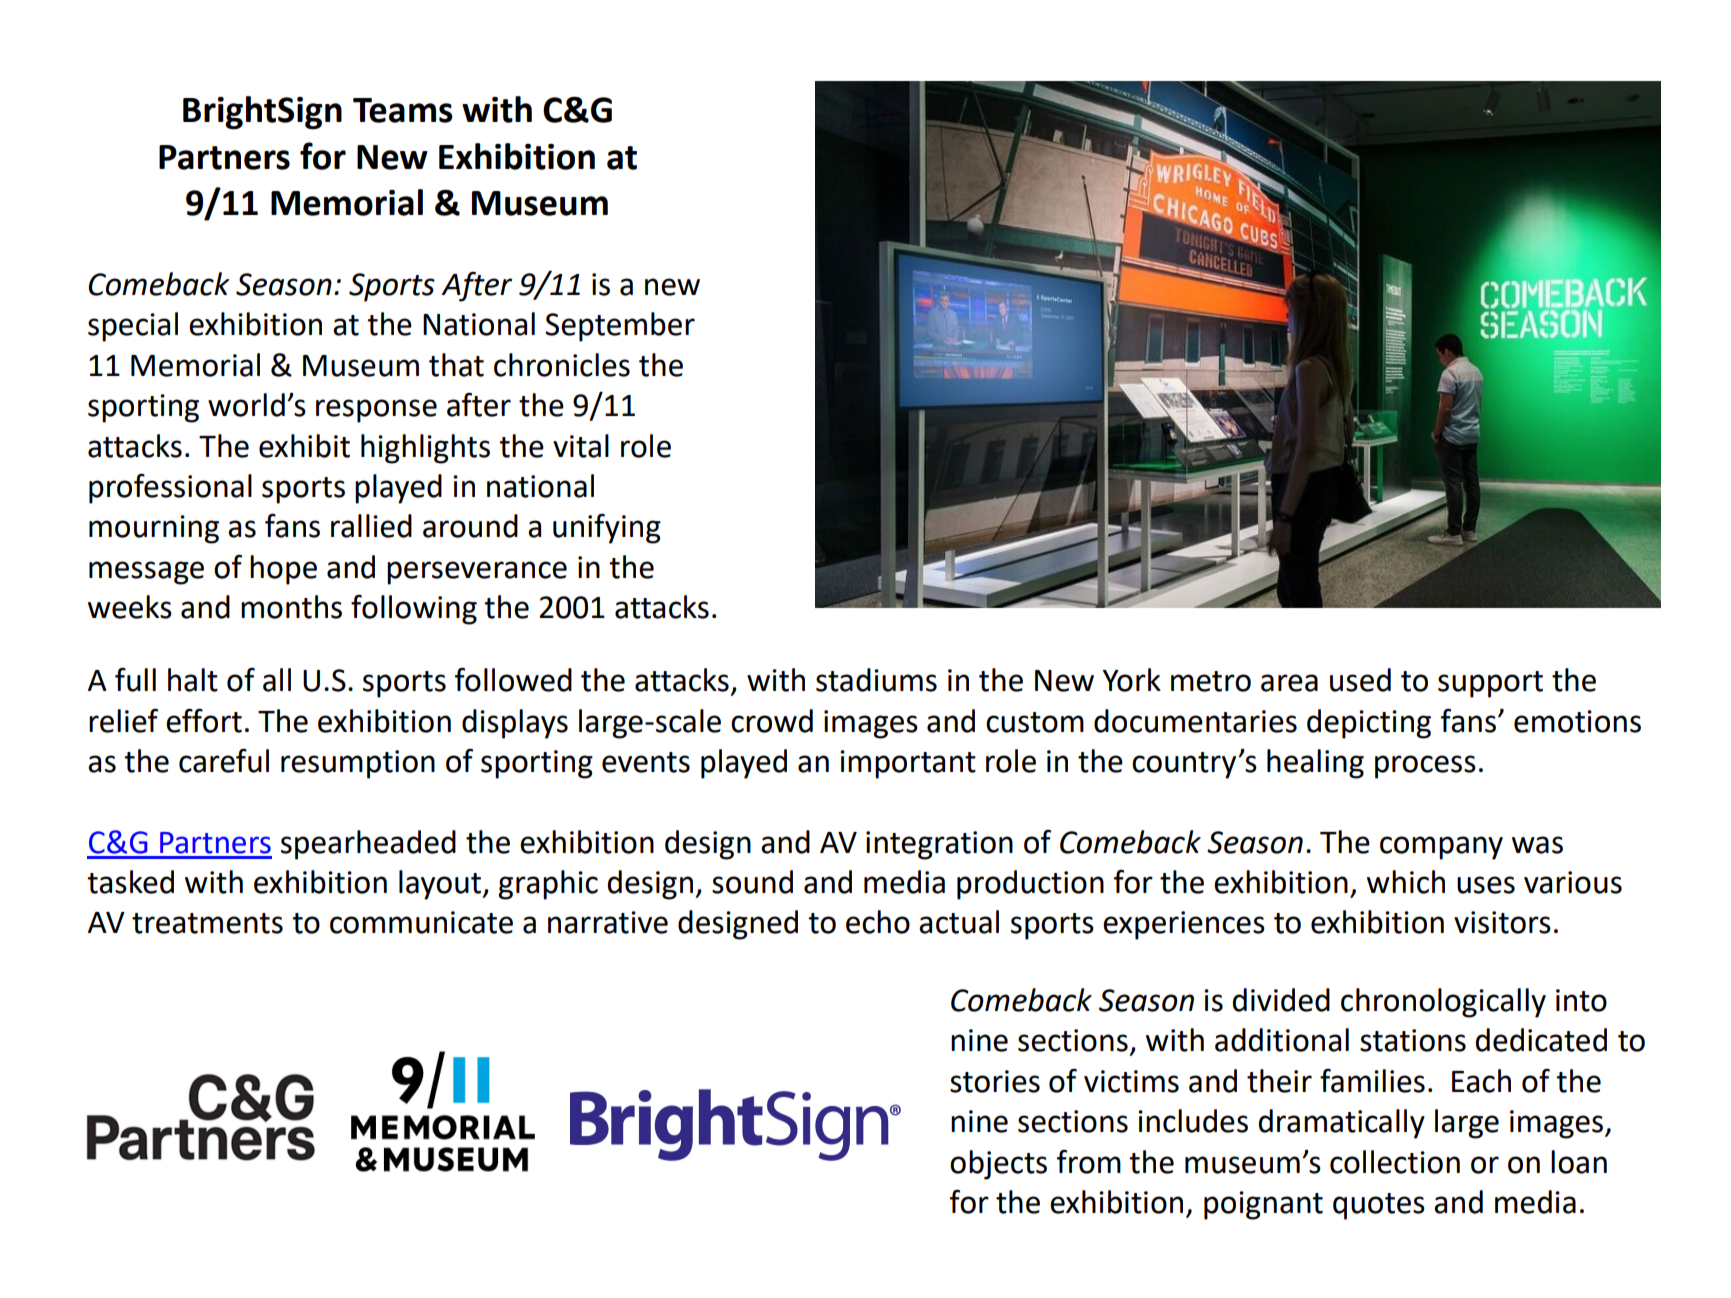 This page has height=1298, width=1731. What do you see at coordinates (620, 327) in the page?
I see `September` at bounding box center [620, 327].
